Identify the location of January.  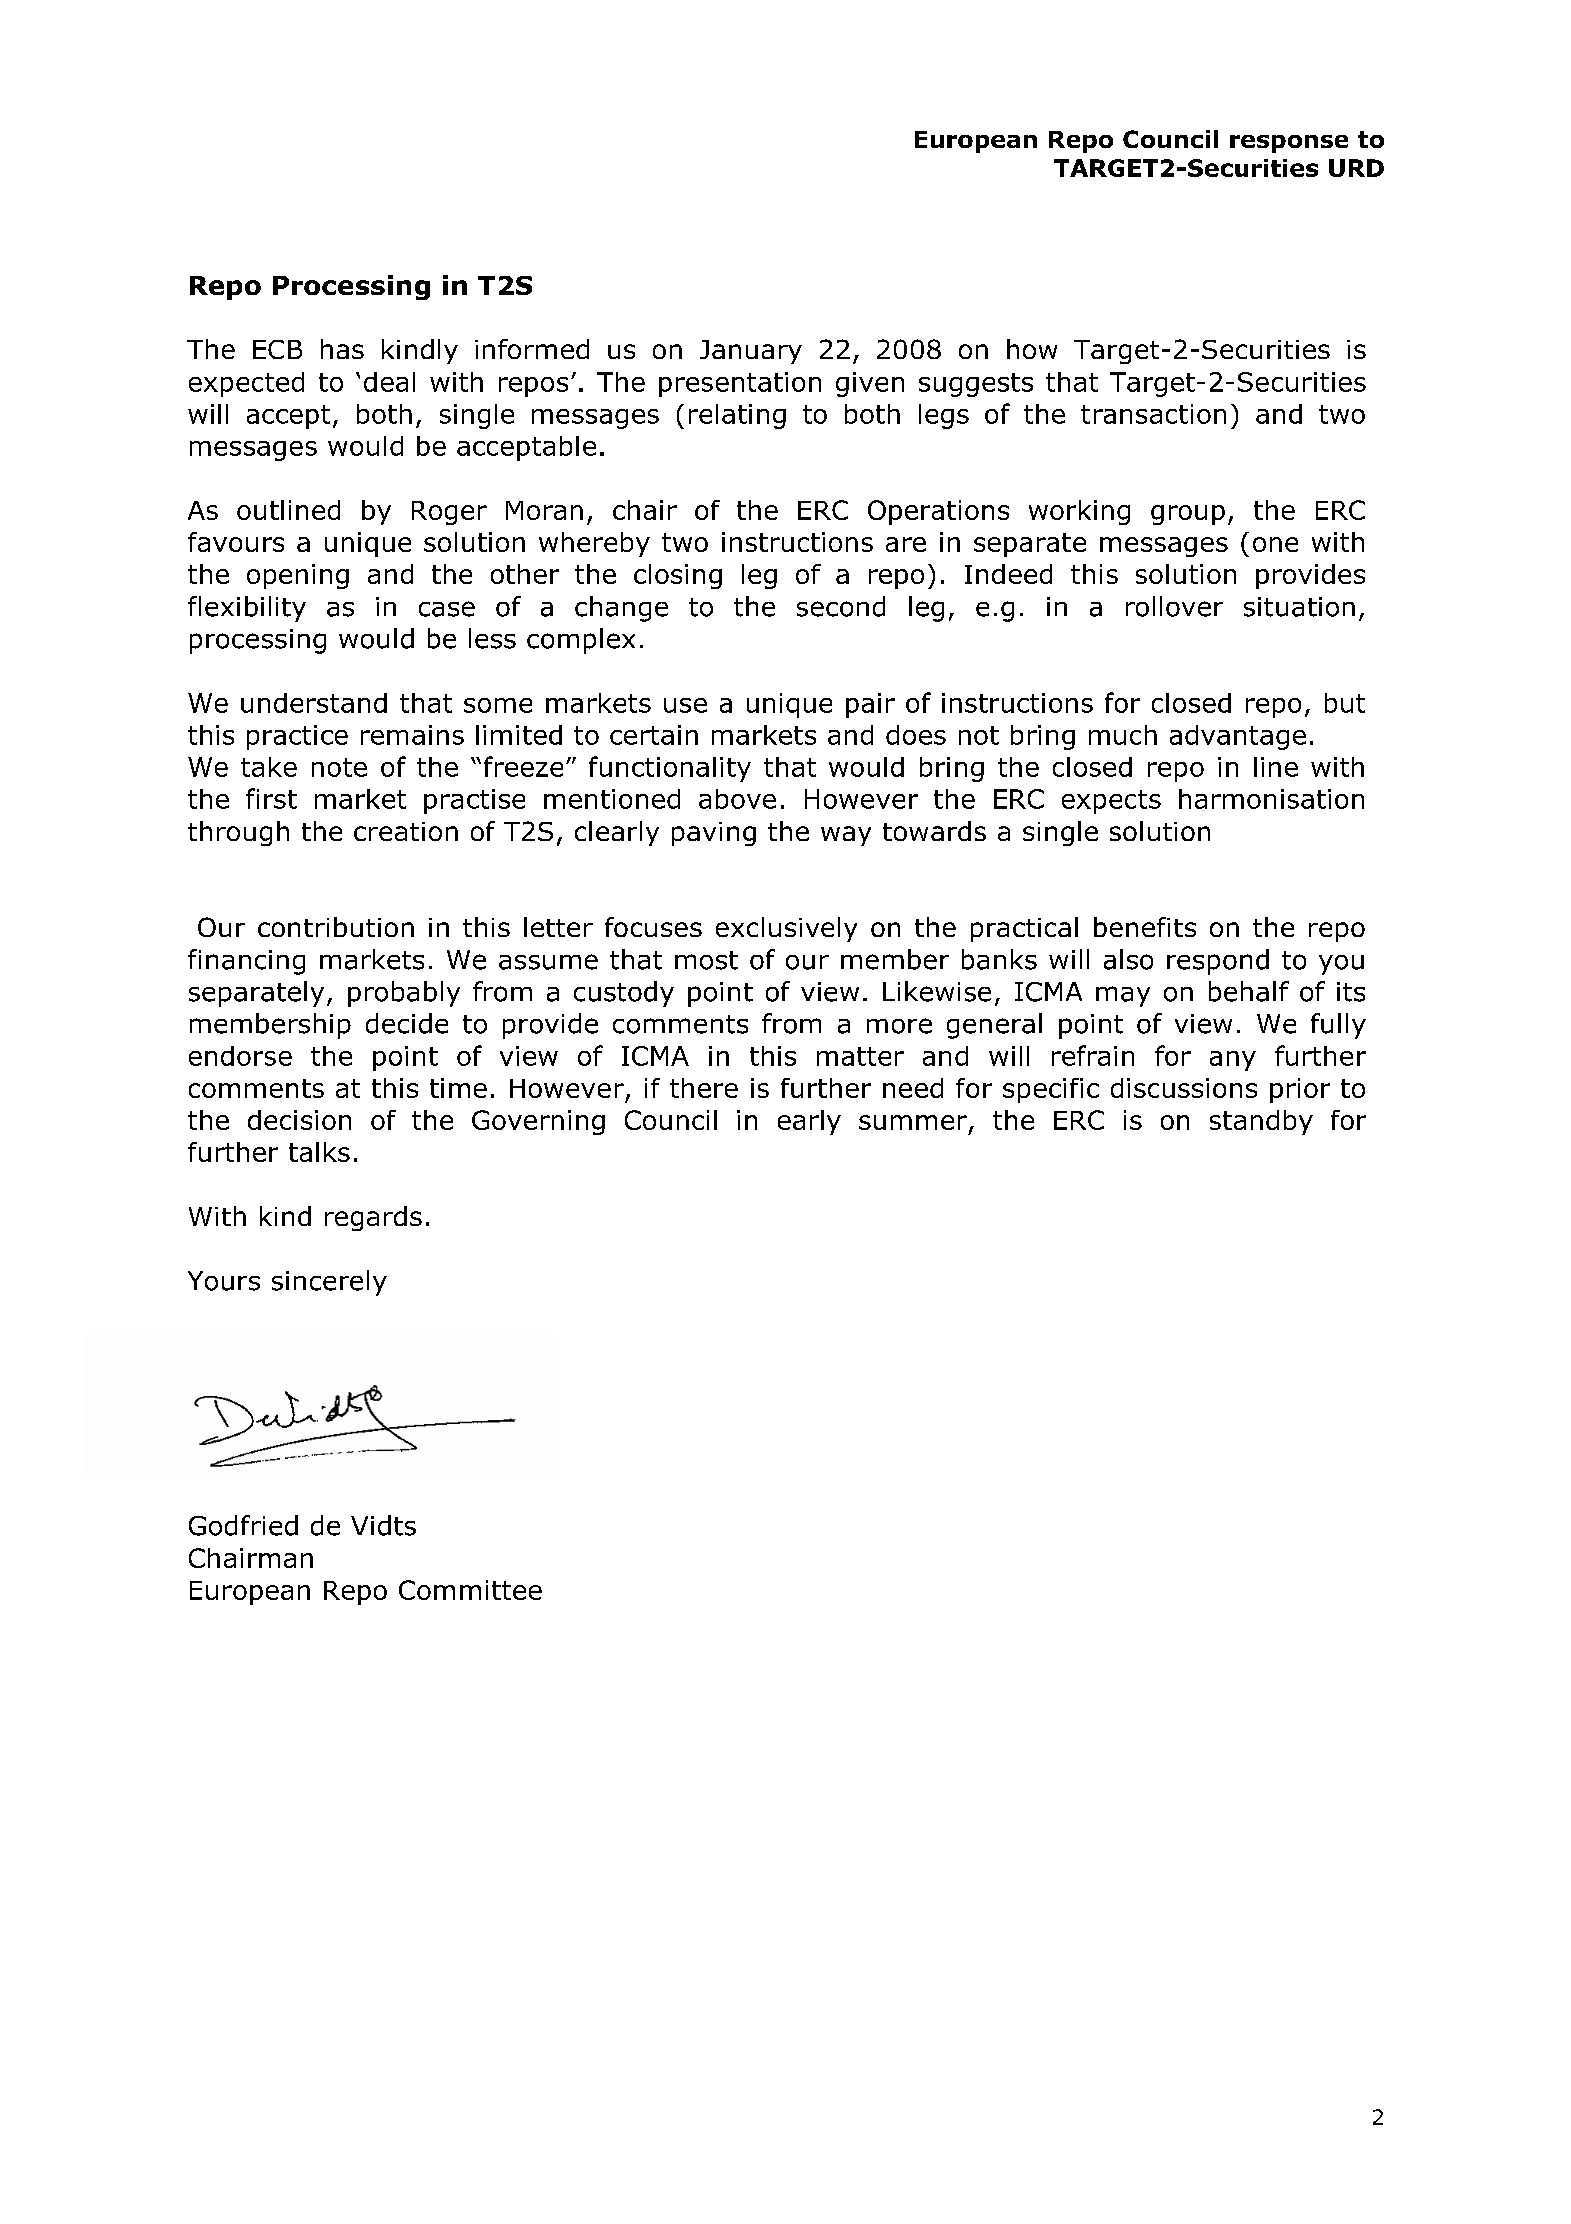
(751, 352).
